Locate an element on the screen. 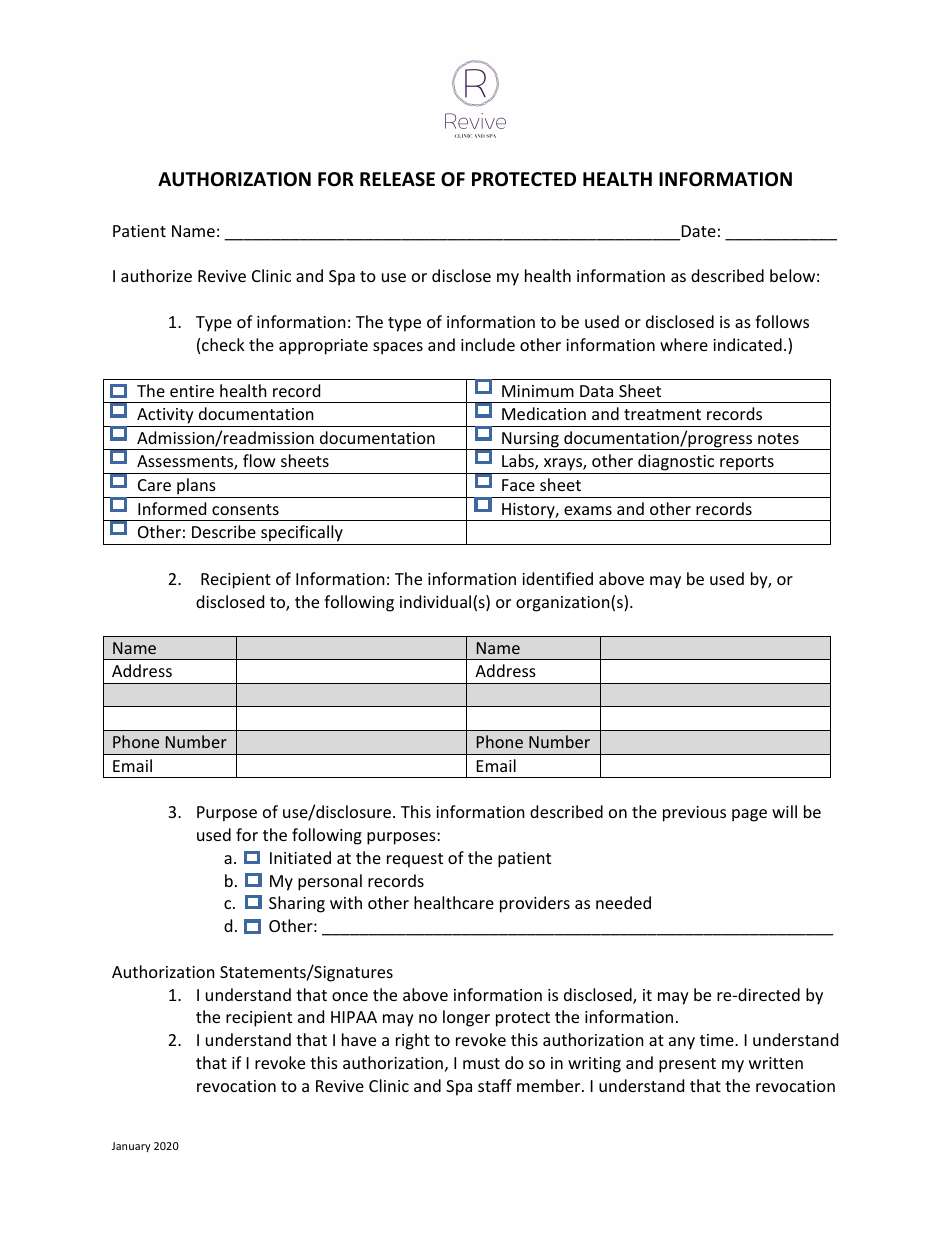  Initiated is located at coordinates (300, 857).
